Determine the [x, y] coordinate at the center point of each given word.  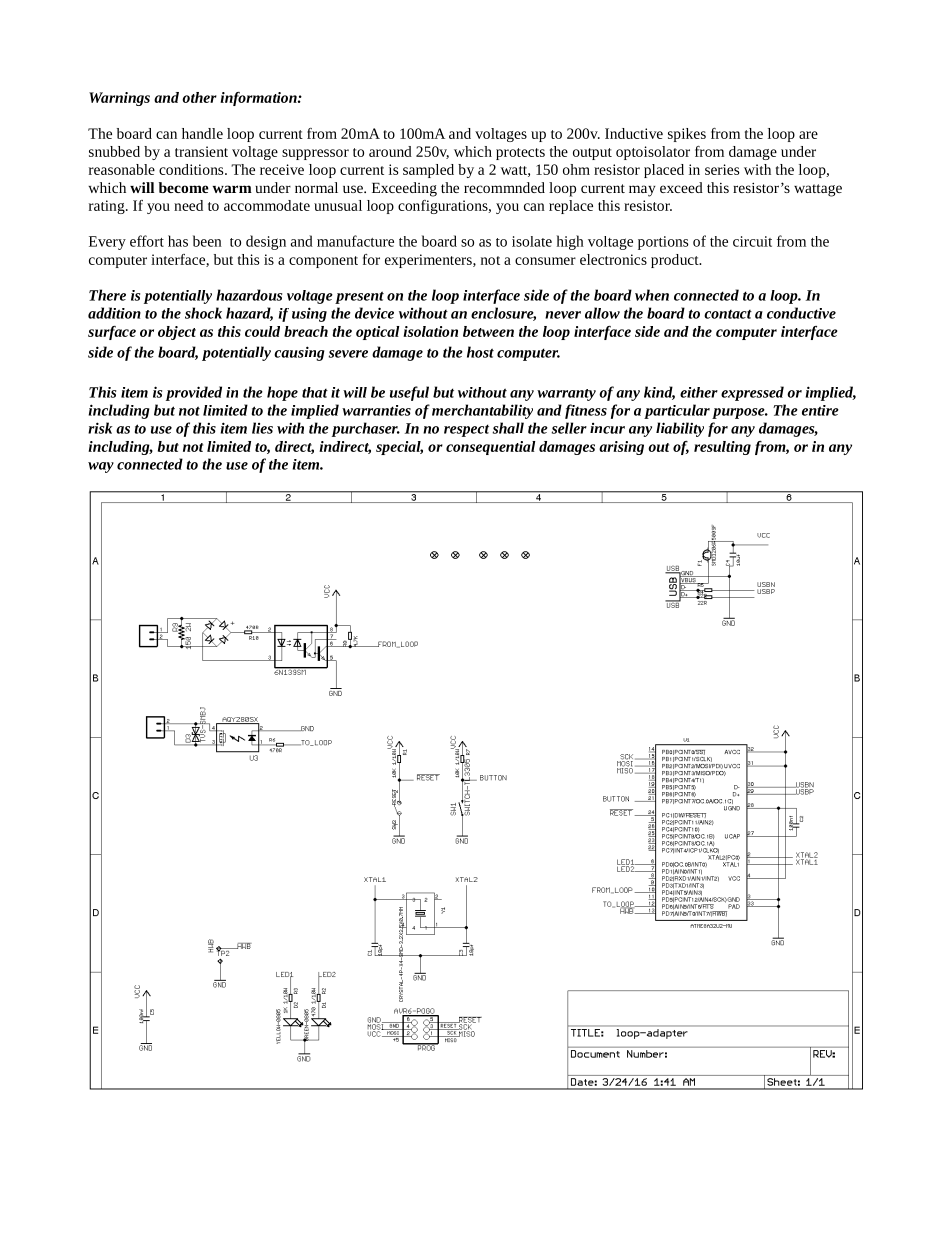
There [107, 295]
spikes [687, 135]
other [199, 97]
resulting [722, 448]
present [359, 297]
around [390, 151]
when [652, 295]
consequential [491, 448]
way [101, 467]
